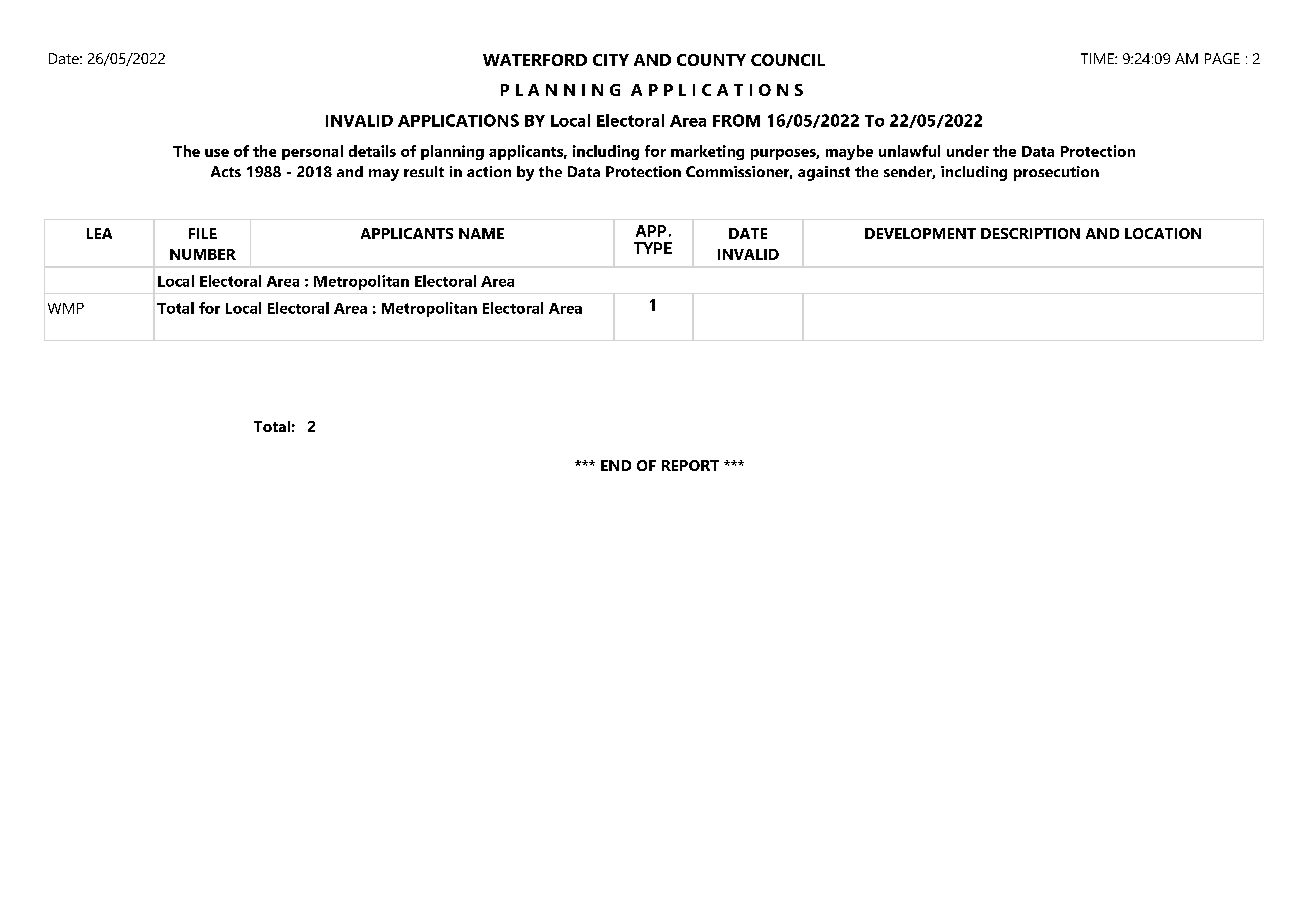  Describe the element at coordinates (489, 171) in the screenshot. I see `action` at that location.
